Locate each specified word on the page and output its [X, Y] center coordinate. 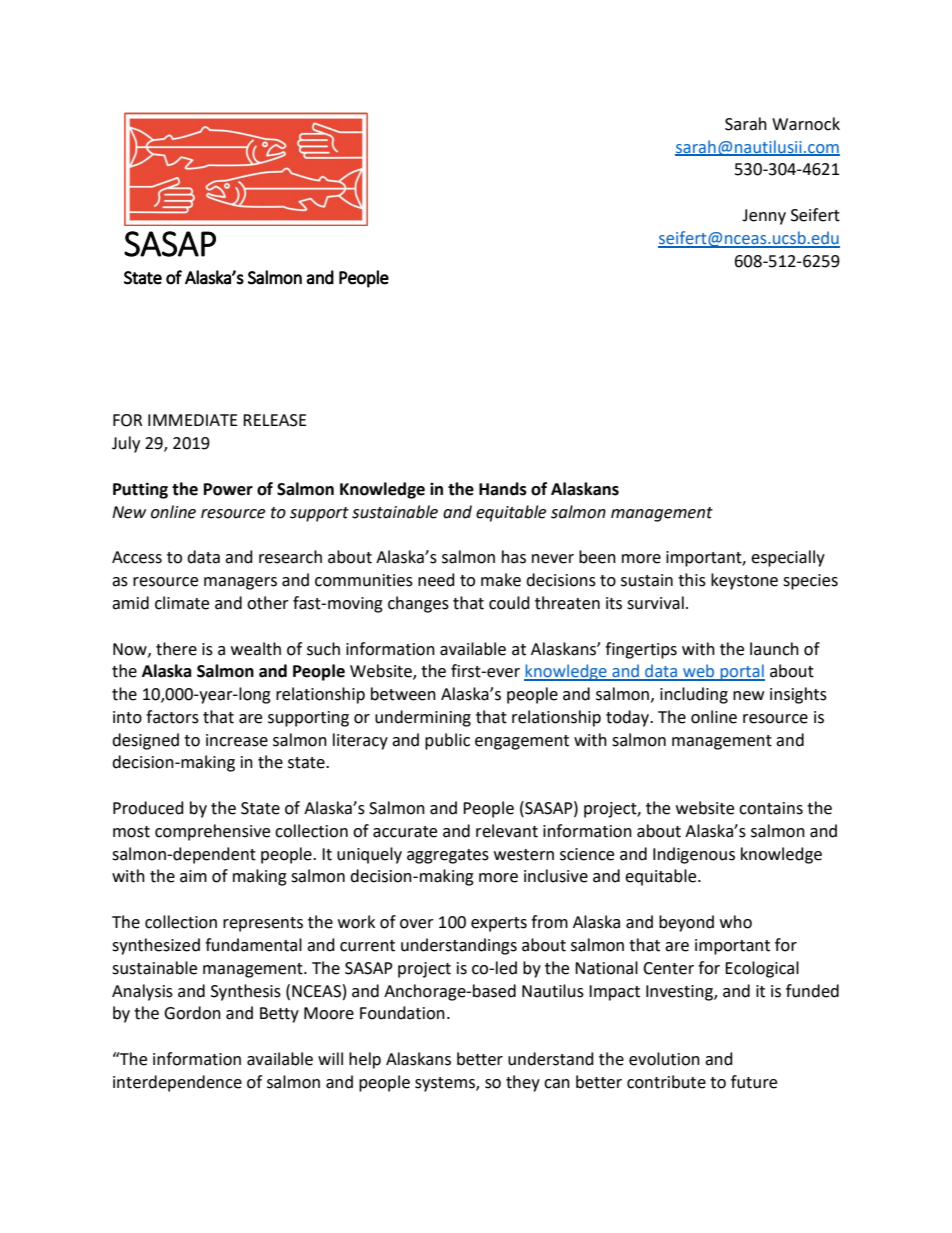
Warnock [806, 124]
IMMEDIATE [193, 420]
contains [771, 808]
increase [237, 740]
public [447, 741]
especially [788, 558]
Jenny [764, 217]
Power [228, 489]
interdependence [177, 1083]
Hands [503, 489]
